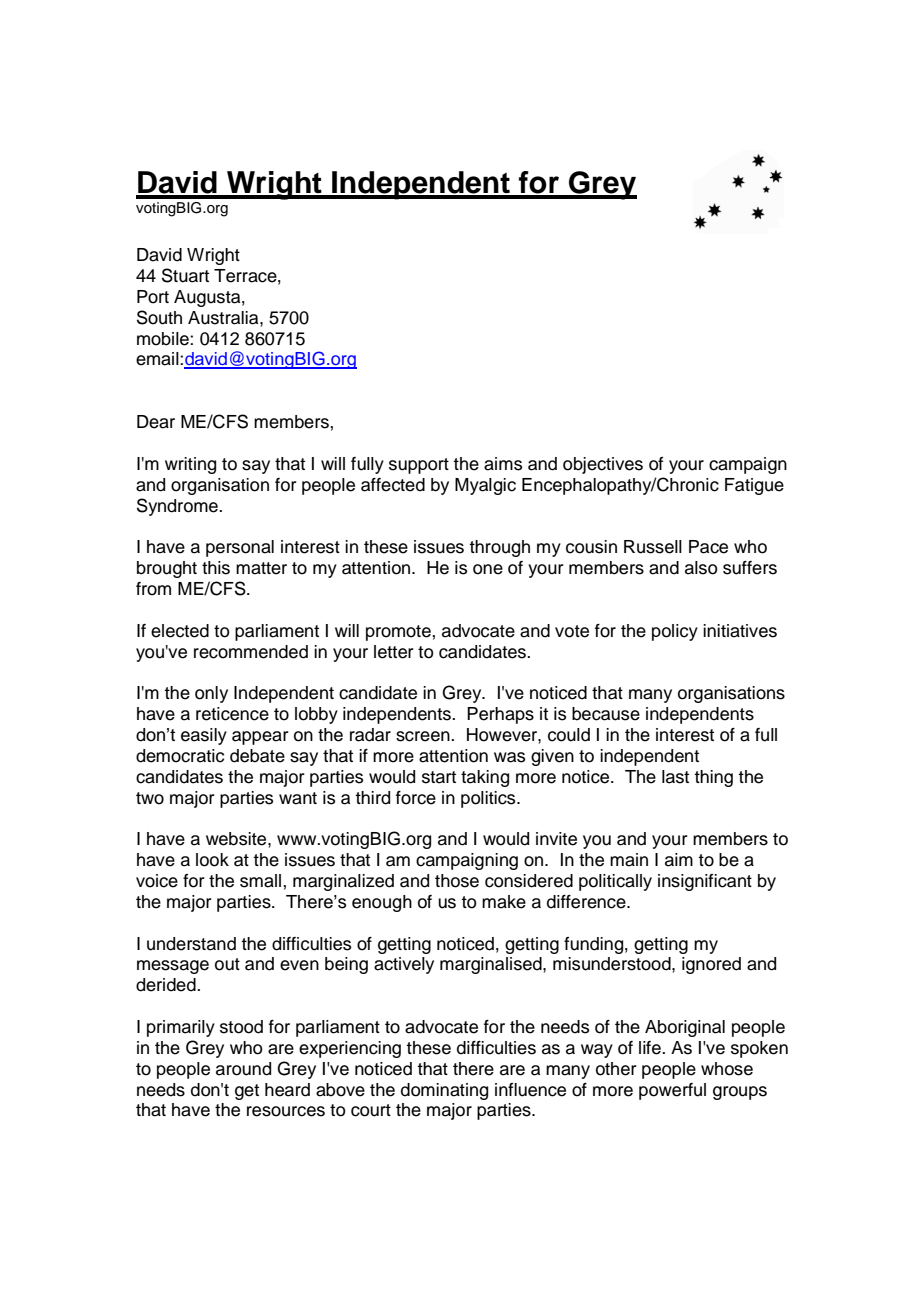 This screenshot has width=924, height=1308. What do you see at coordinates (211, 694) in the screenshot?
I see `only` at bounding box center [211, 694].
